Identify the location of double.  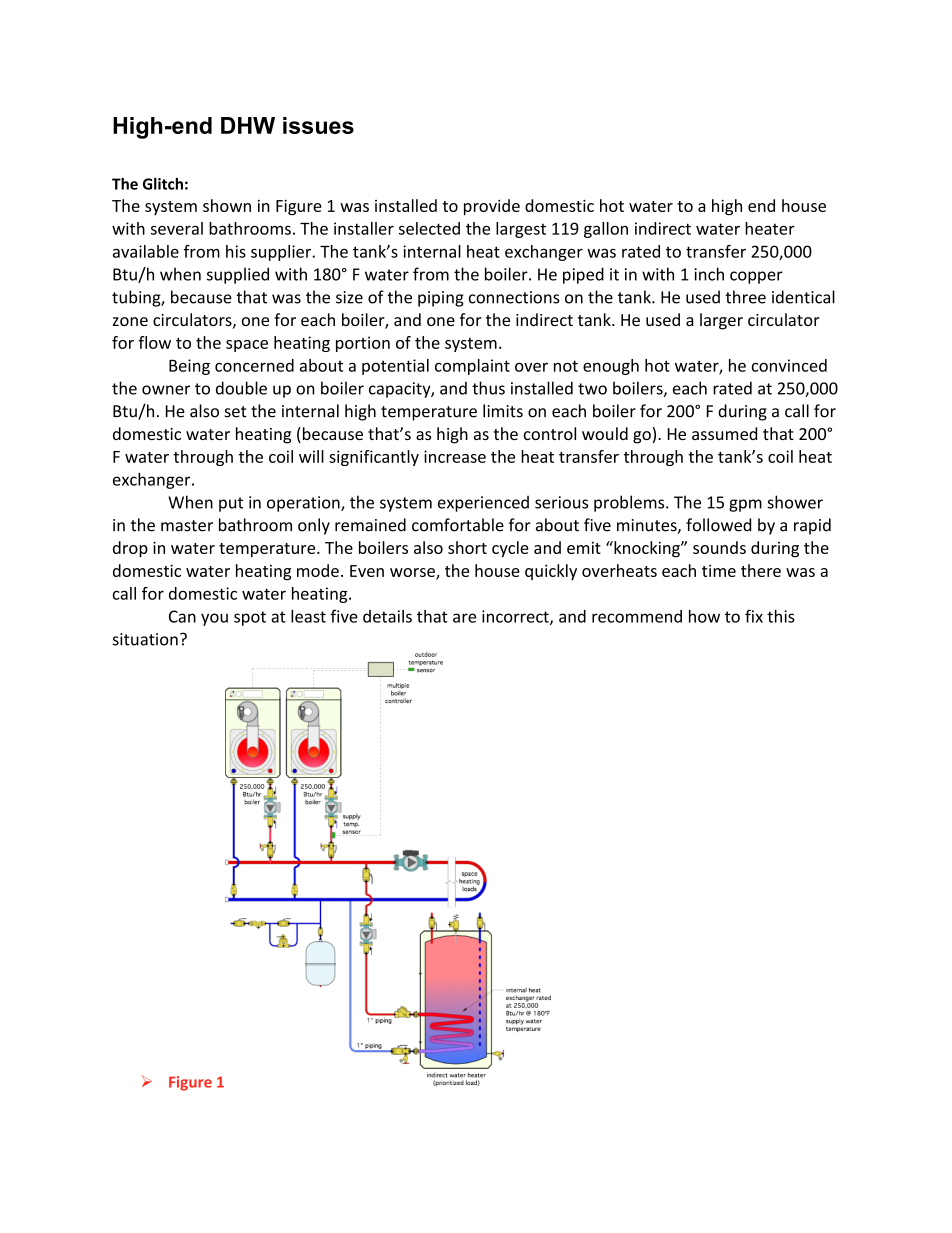
(241, 388).
